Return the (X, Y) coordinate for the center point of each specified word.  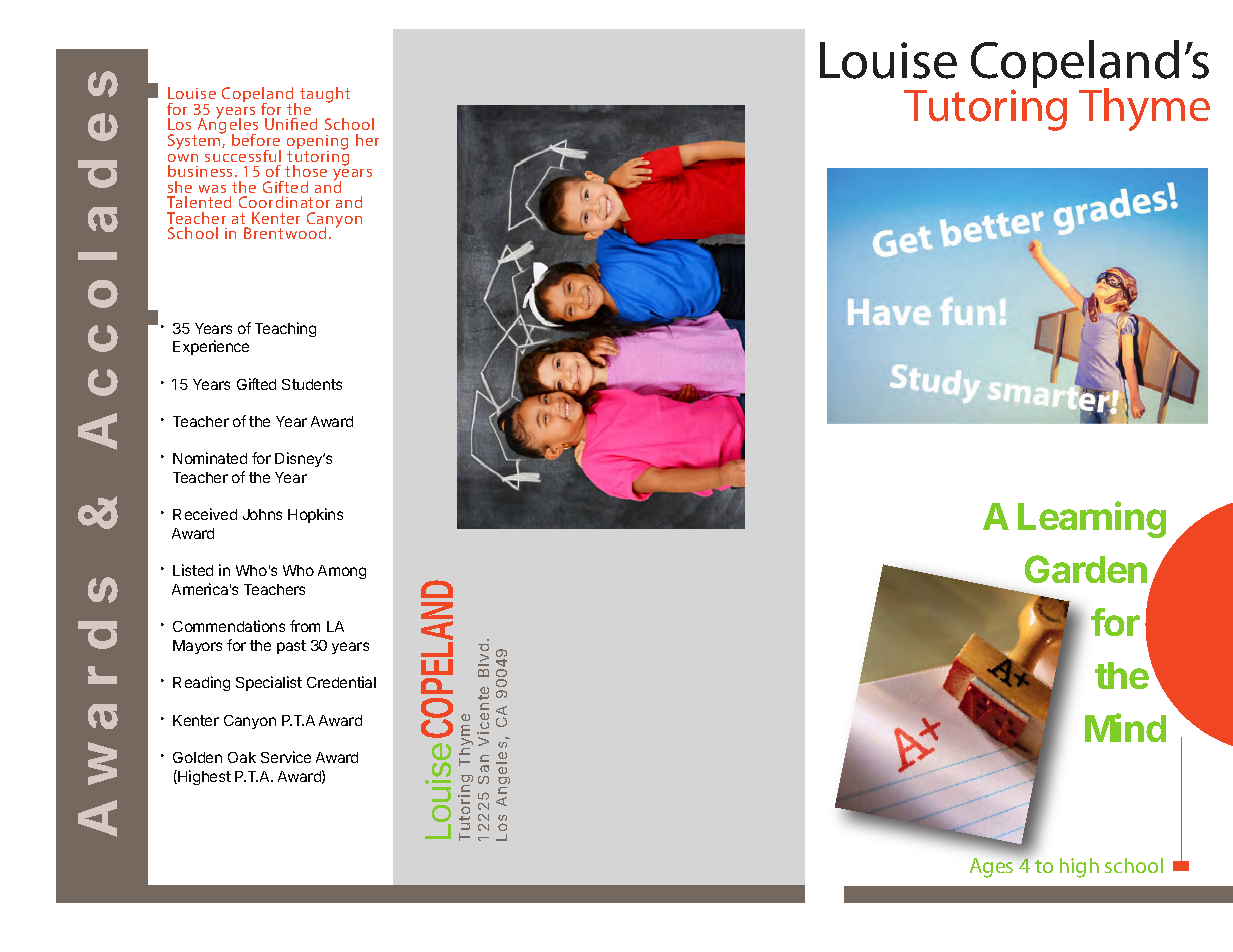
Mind (1125, 727)
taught (325, 95)
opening (317, 144)
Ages (991, 868)
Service (286, 757)
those (306, 171)
